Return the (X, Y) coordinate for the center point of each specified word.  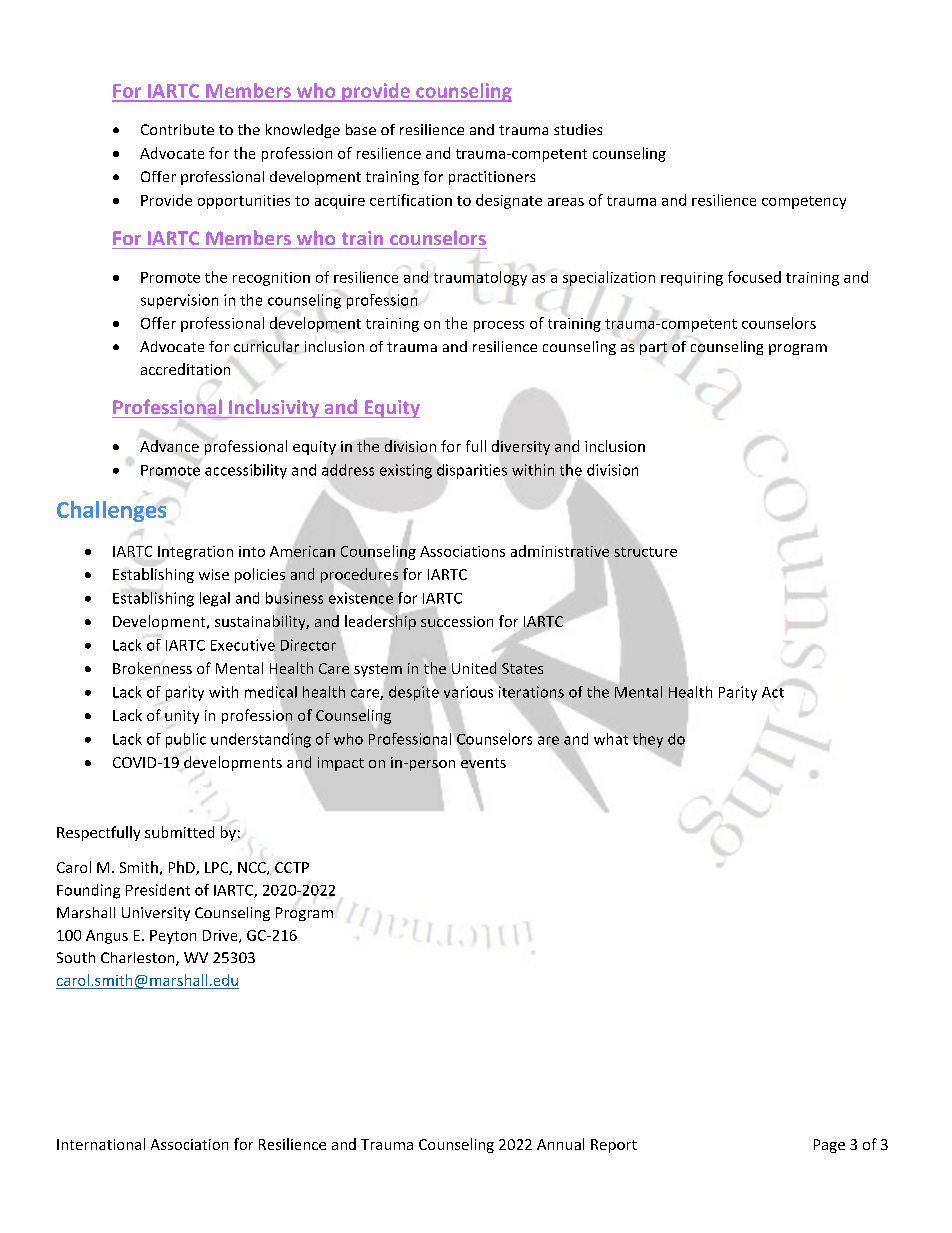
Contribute (177, 129)
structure (645, 552)
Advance (169, 446)
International (101, 1144)
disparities (472, 471)
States (522, 668)
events (483, 763)
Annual (560, 1144)
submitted (179, 832)
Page (829, 1146)
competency (804, 202)
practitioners (492, 178)
